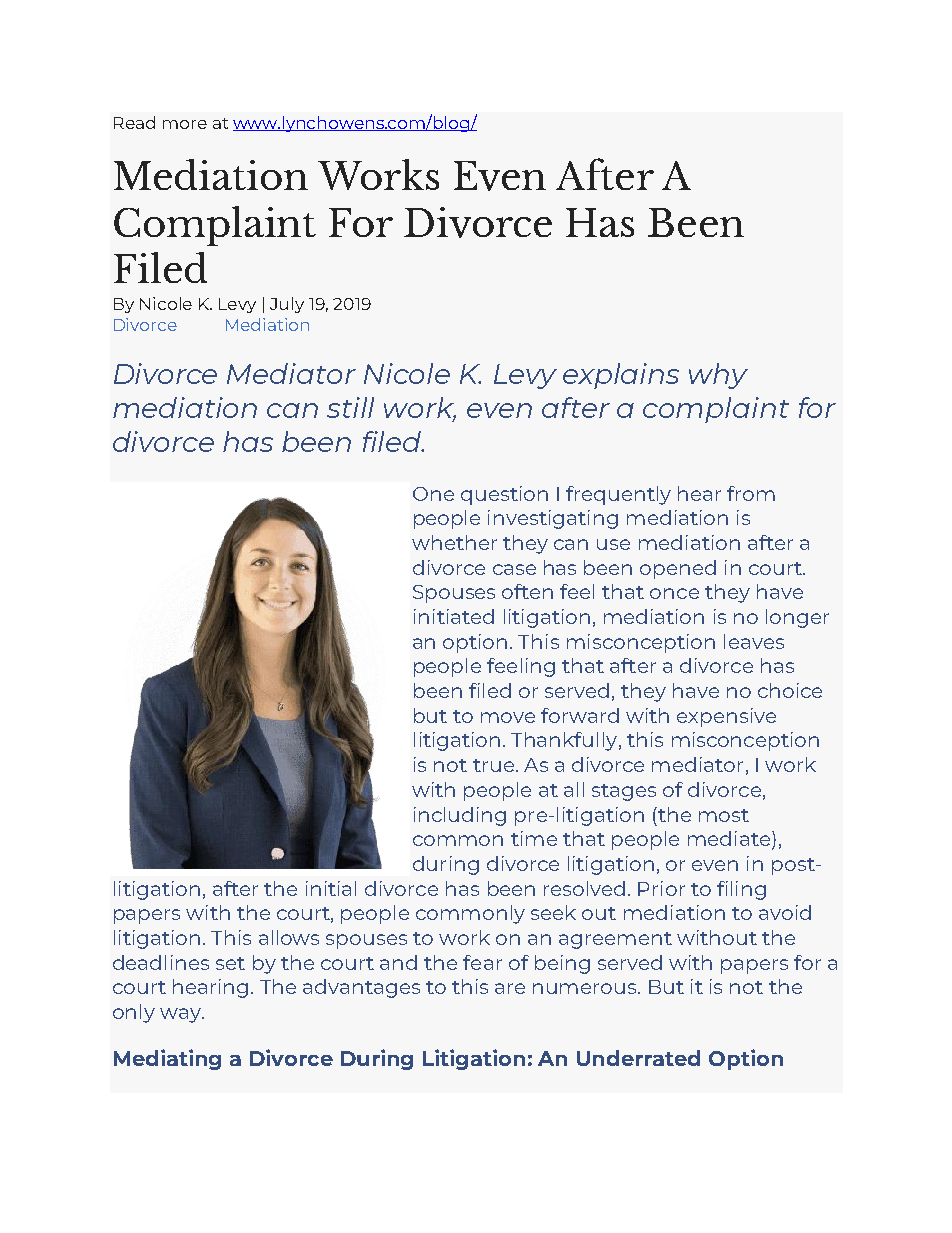  I want to click on way, so click(181, 1015).
